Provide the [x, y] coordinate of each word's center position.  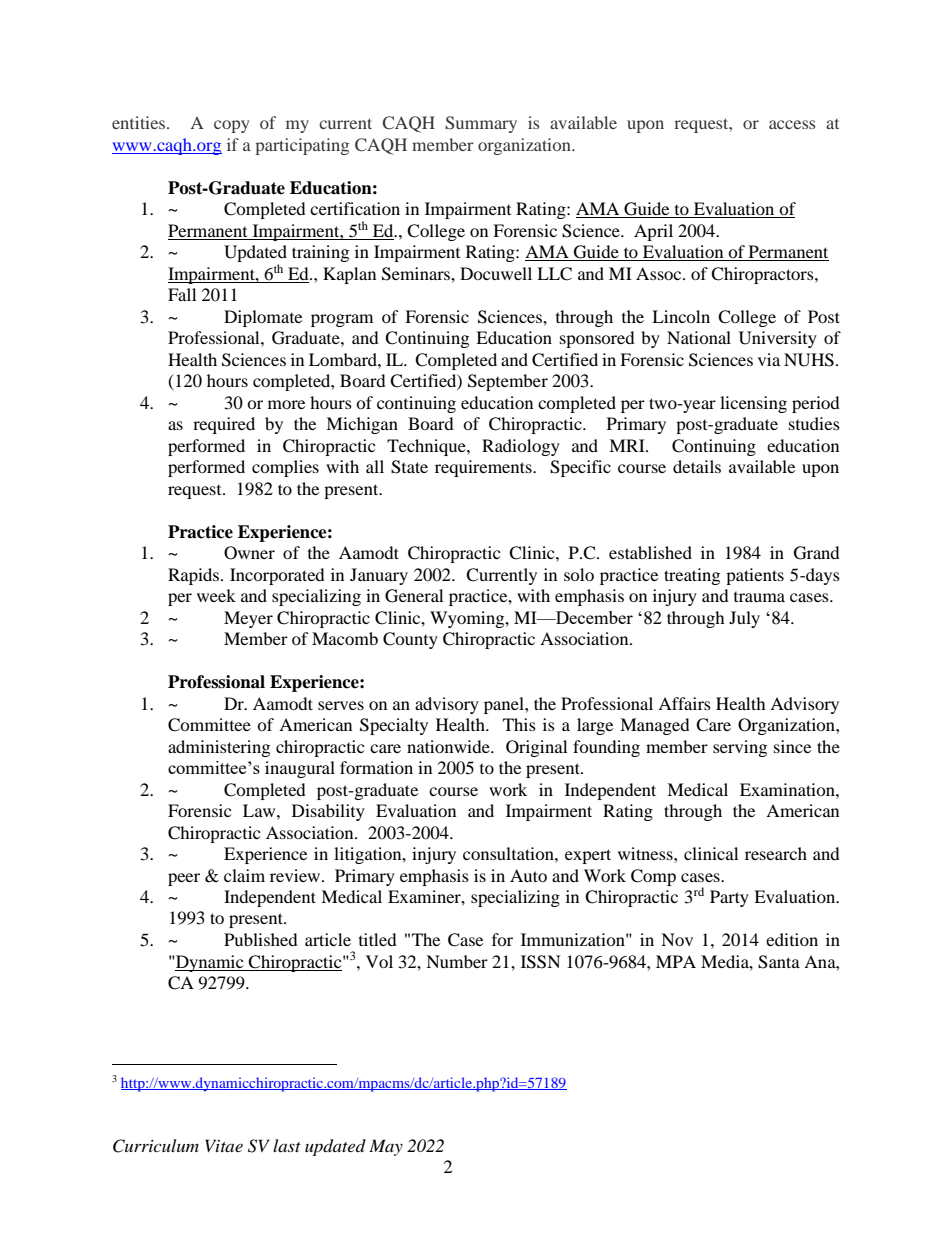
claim [244, 875]
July [744, 619]
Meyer [248, 619]
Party [729, 898]
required [224, 425]
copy [231, 126]
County [410, 640]
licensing [753, 404]
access [792, 124]
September [508, 382]
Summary [481, 124]
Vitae [224, 1145]
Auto [528, 875]
